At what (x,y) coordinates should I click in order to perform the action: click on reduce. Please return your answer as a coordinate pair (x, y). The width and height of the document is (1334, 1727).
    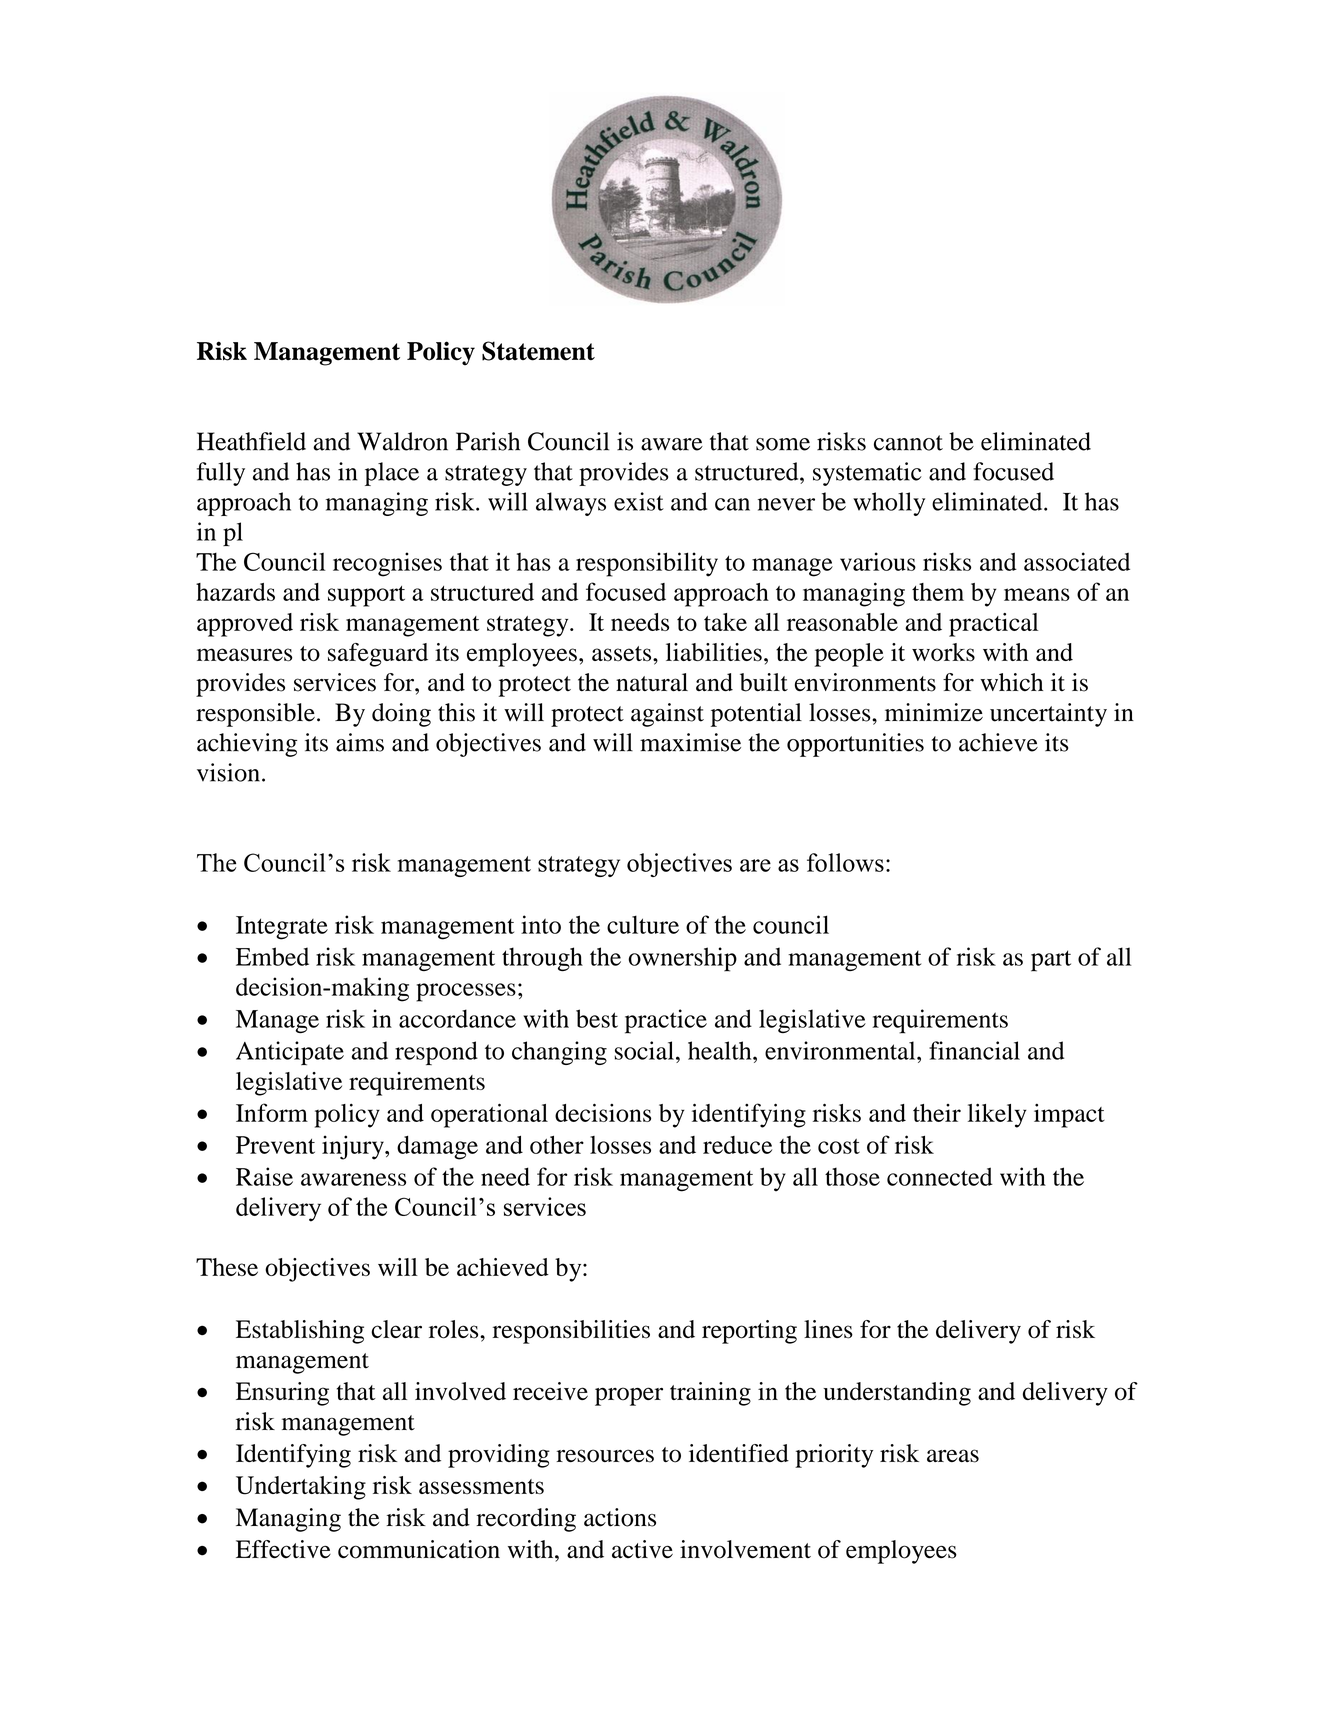
    Looking at the image, I should click on (737, 1145).
